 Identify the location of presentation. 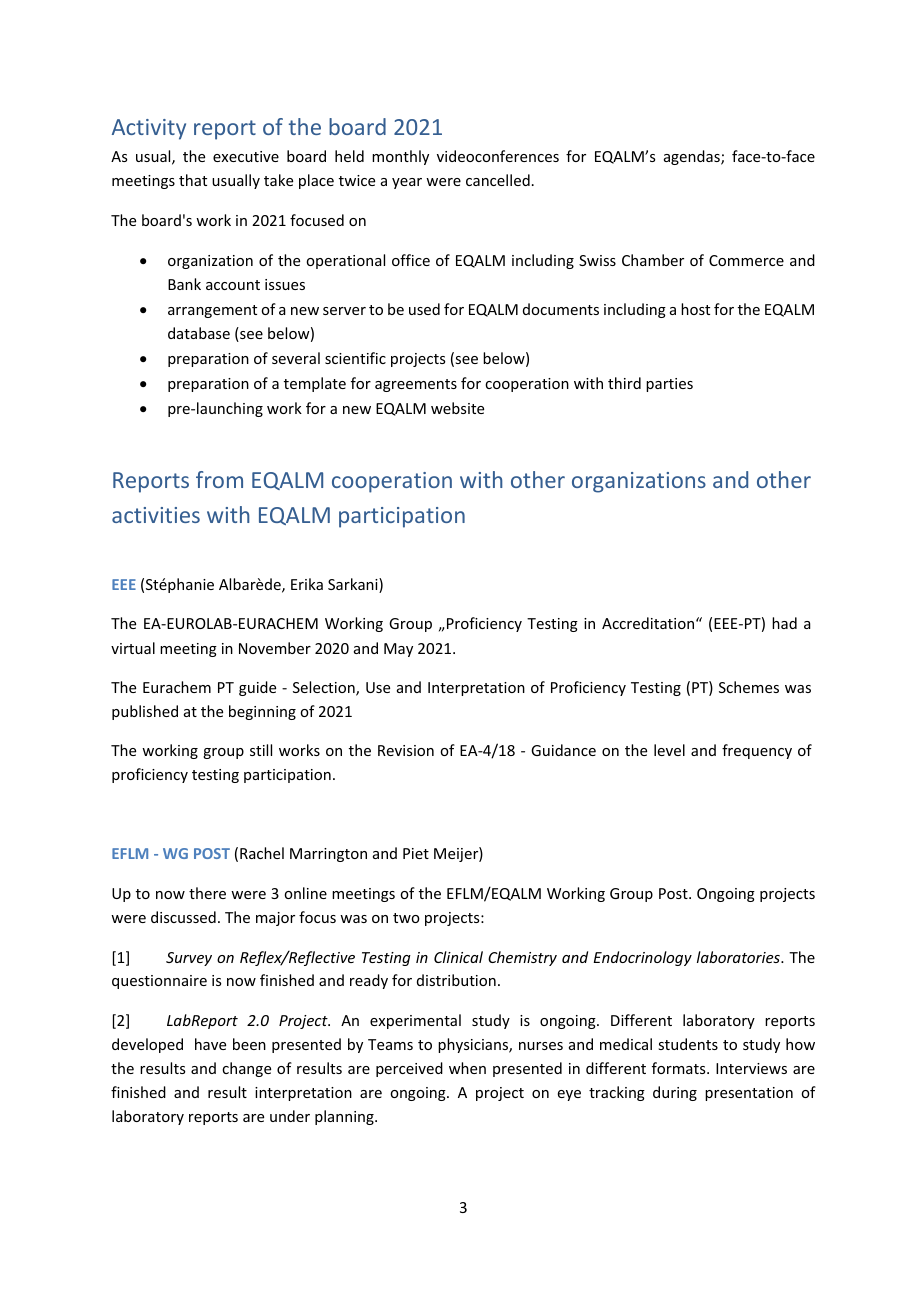
(749, 1094).
